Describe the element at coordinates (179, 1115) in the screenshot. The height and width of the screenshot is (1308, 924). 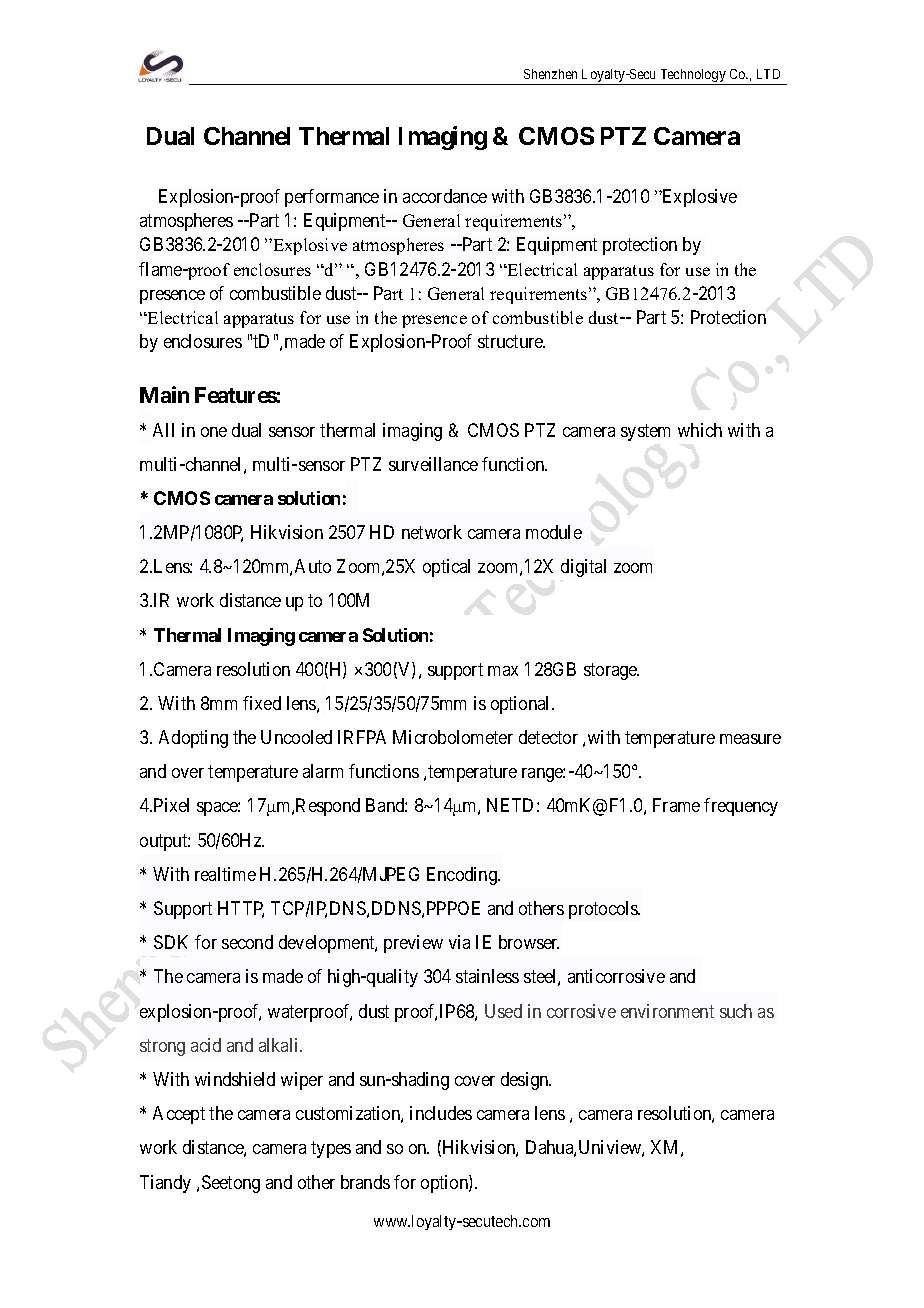
I see `Accept` at that location.
